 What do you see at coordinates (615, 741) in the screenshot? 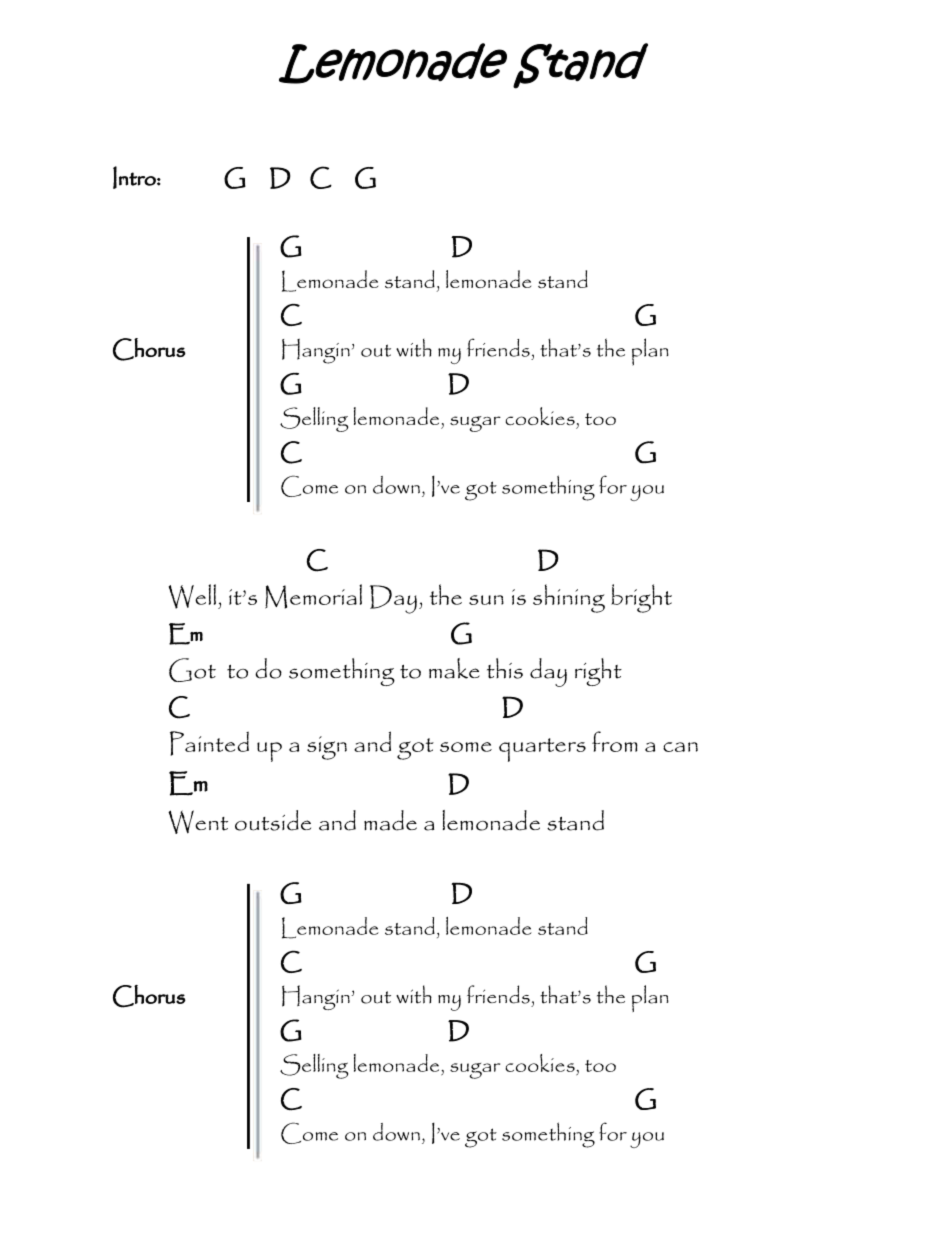
I see `from` at bounding box center [615, 741].
